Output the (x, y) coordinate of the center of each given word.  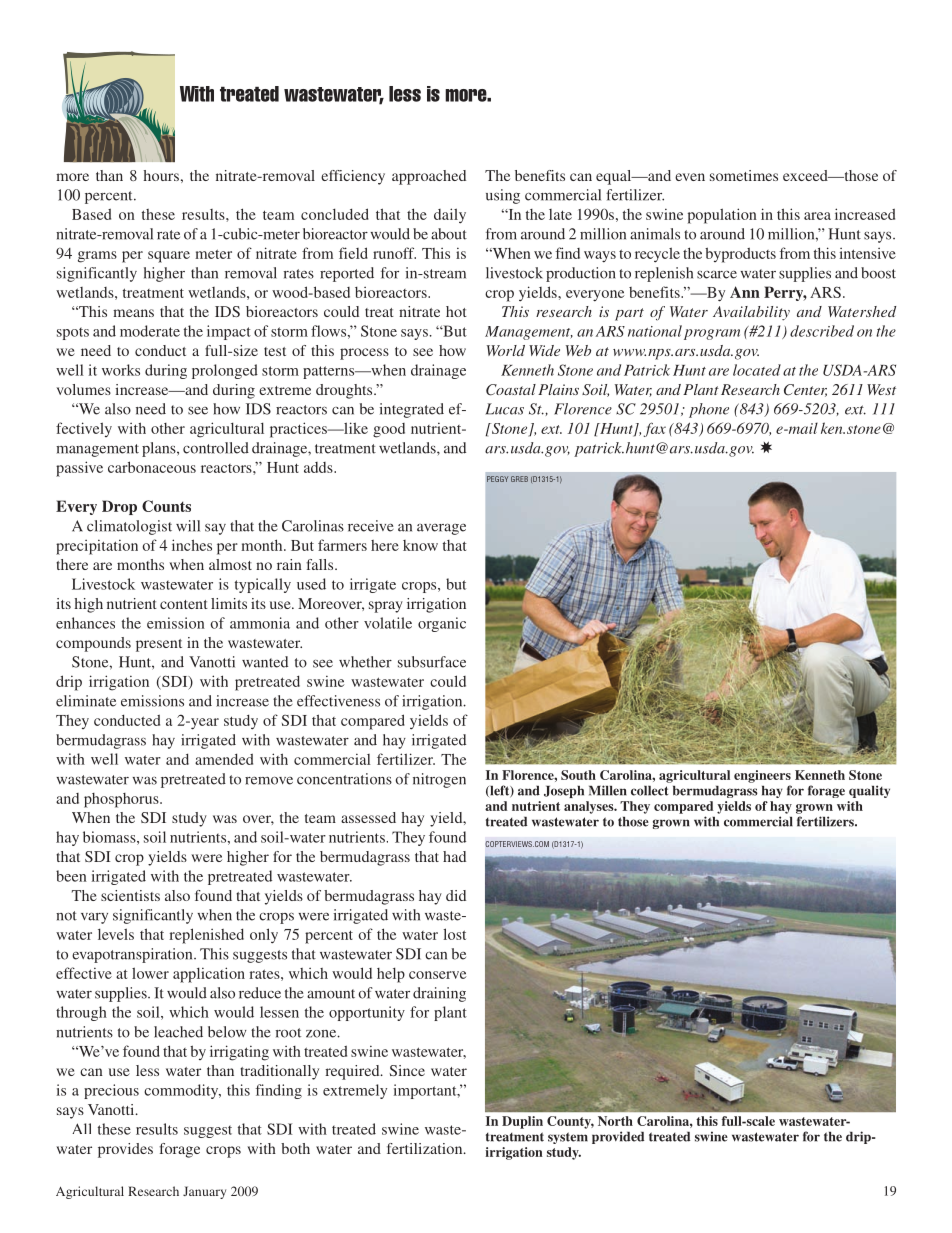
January (204, 1192)
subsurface (432, 662)
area (817, 216)
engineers (762, 776)
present (159, 645)
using (503, 196)
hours (161, 175)
